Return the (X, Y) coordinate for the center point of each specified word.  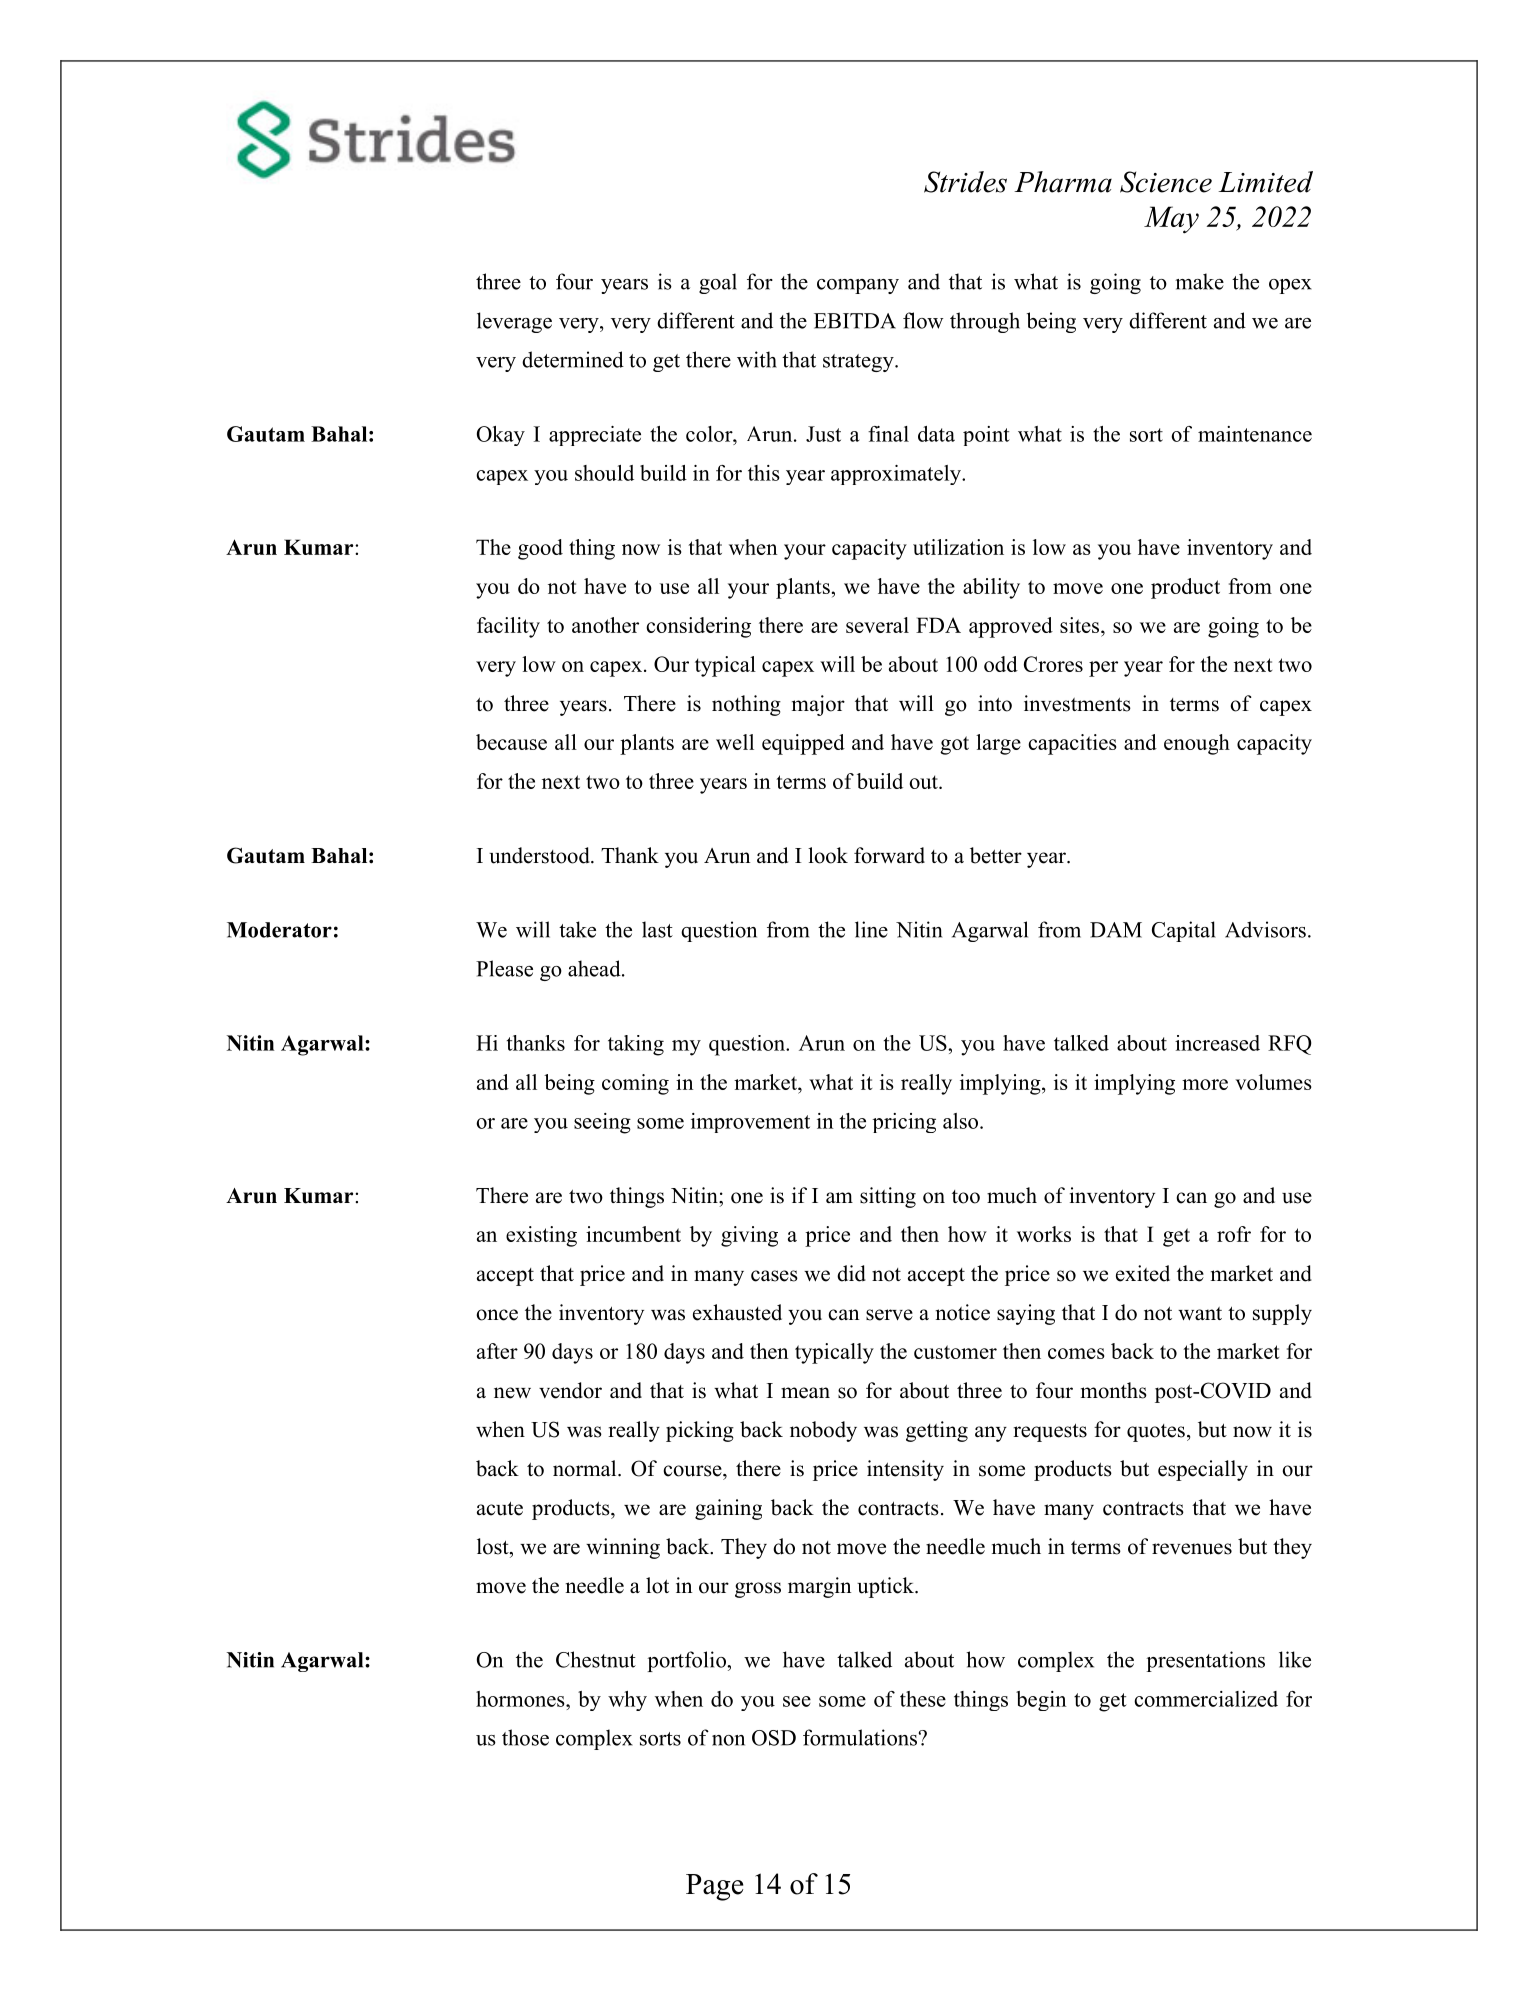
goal (718, 283)
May (1171, 220)
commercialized (1206, 1699)
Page (714, 1887)
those (525, 1737)
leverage (514, 322)
